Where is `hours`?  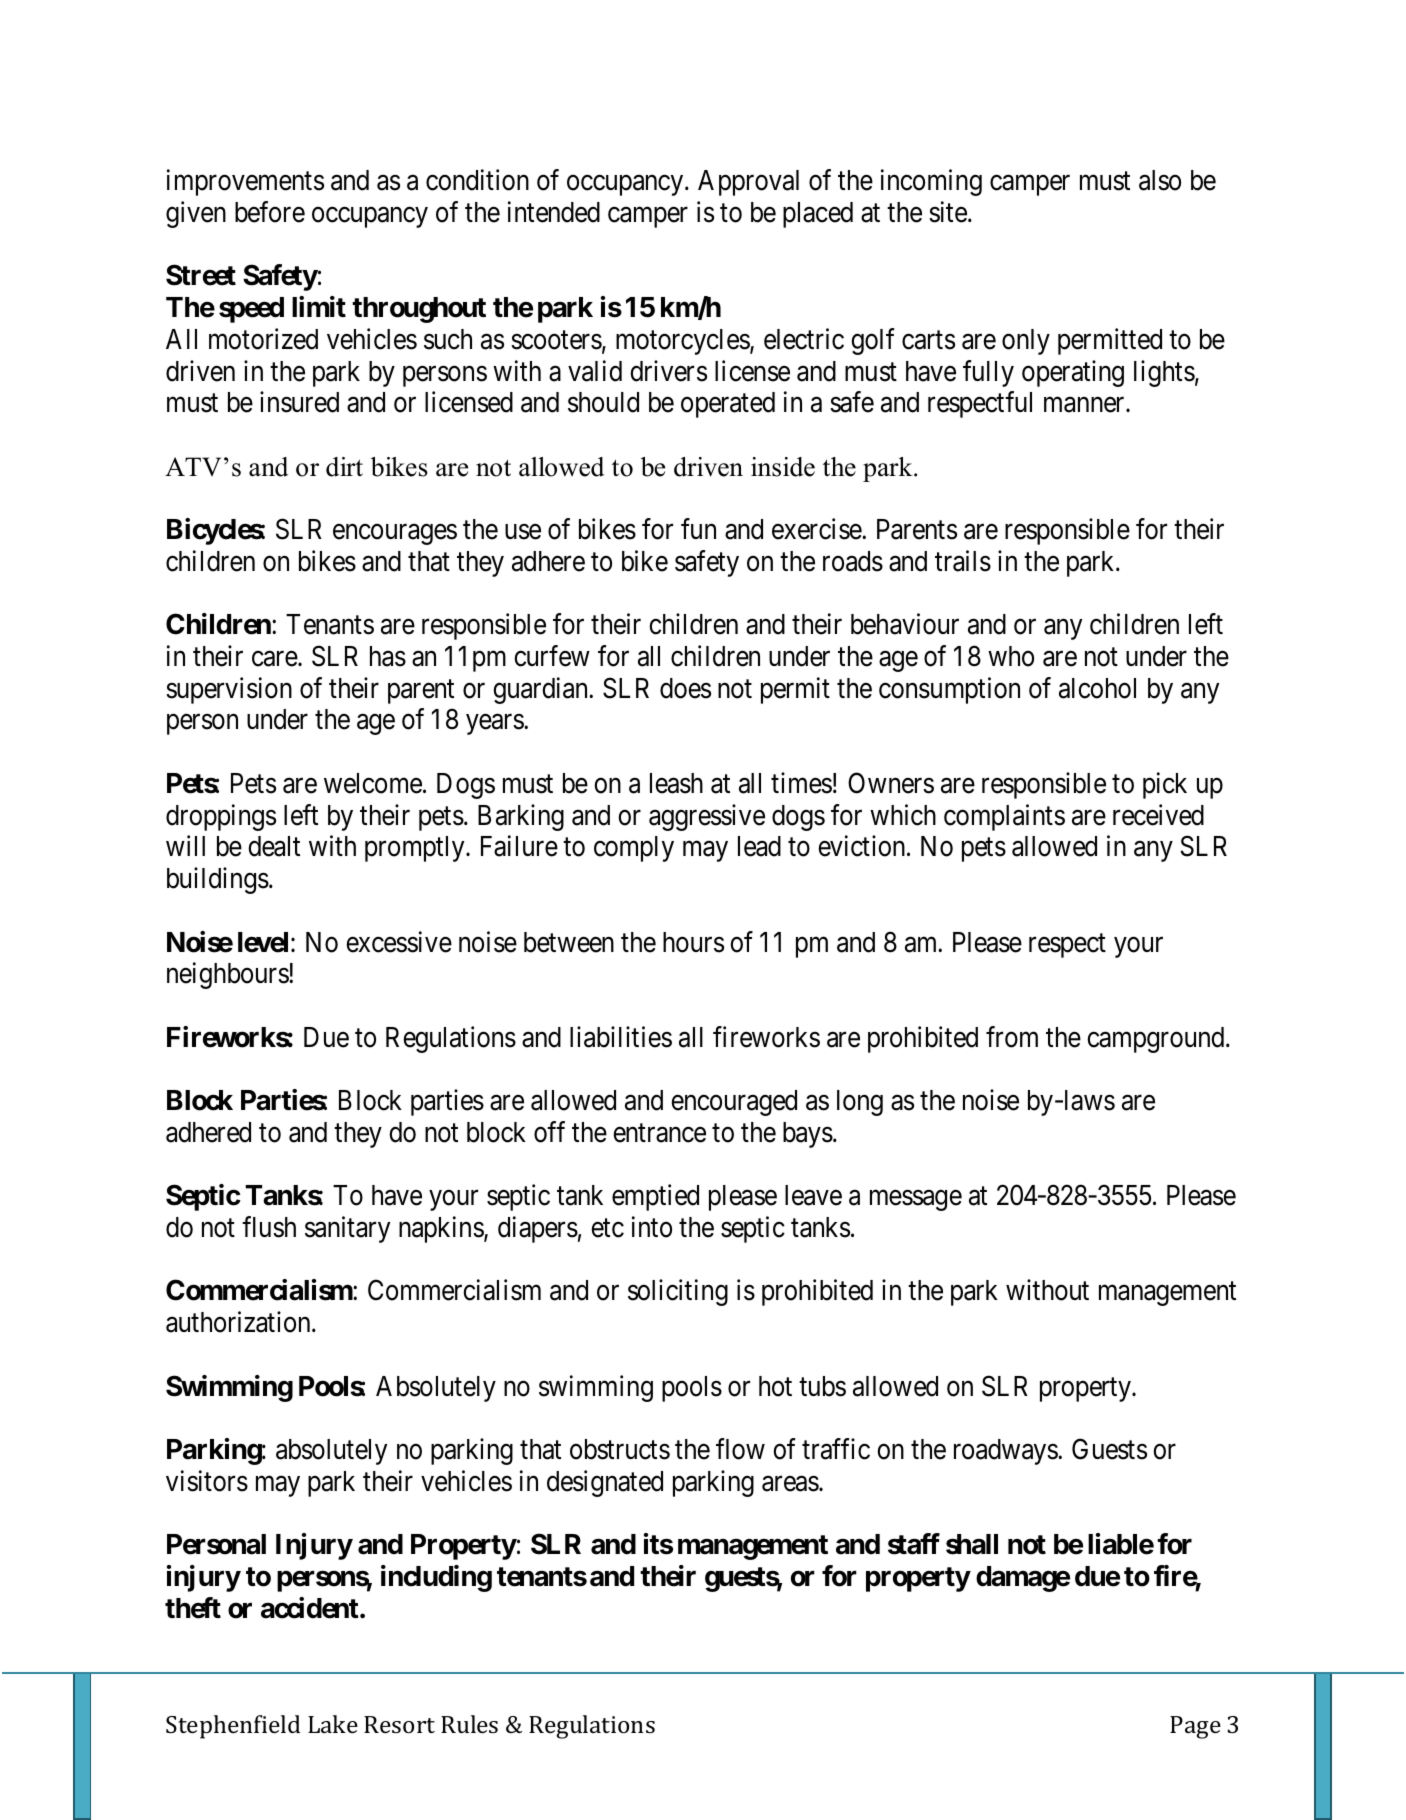 hours is located at coordinates (693, 942).
